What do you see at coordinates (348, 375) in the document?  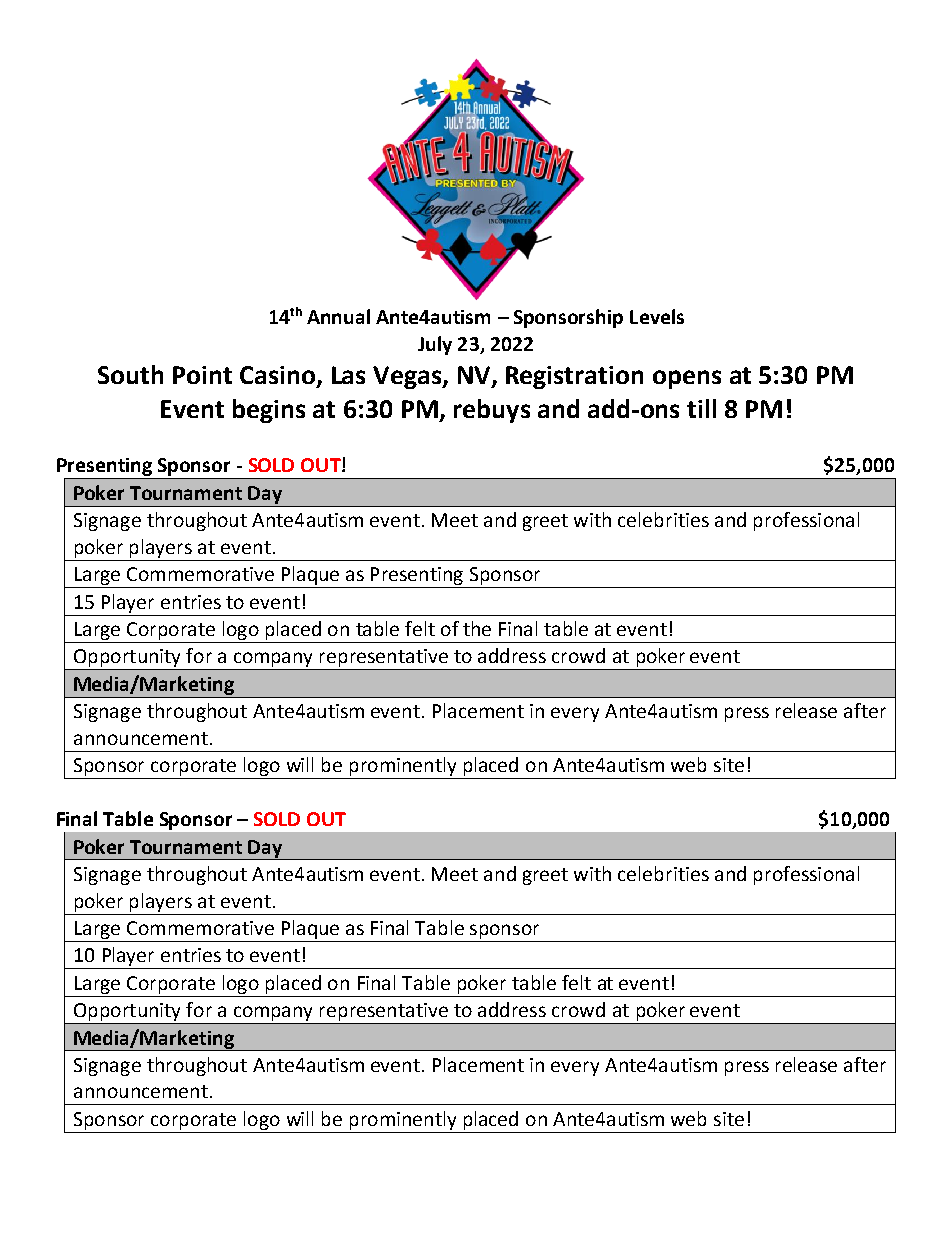 I see `Las` at bounding box center [348, 375].
